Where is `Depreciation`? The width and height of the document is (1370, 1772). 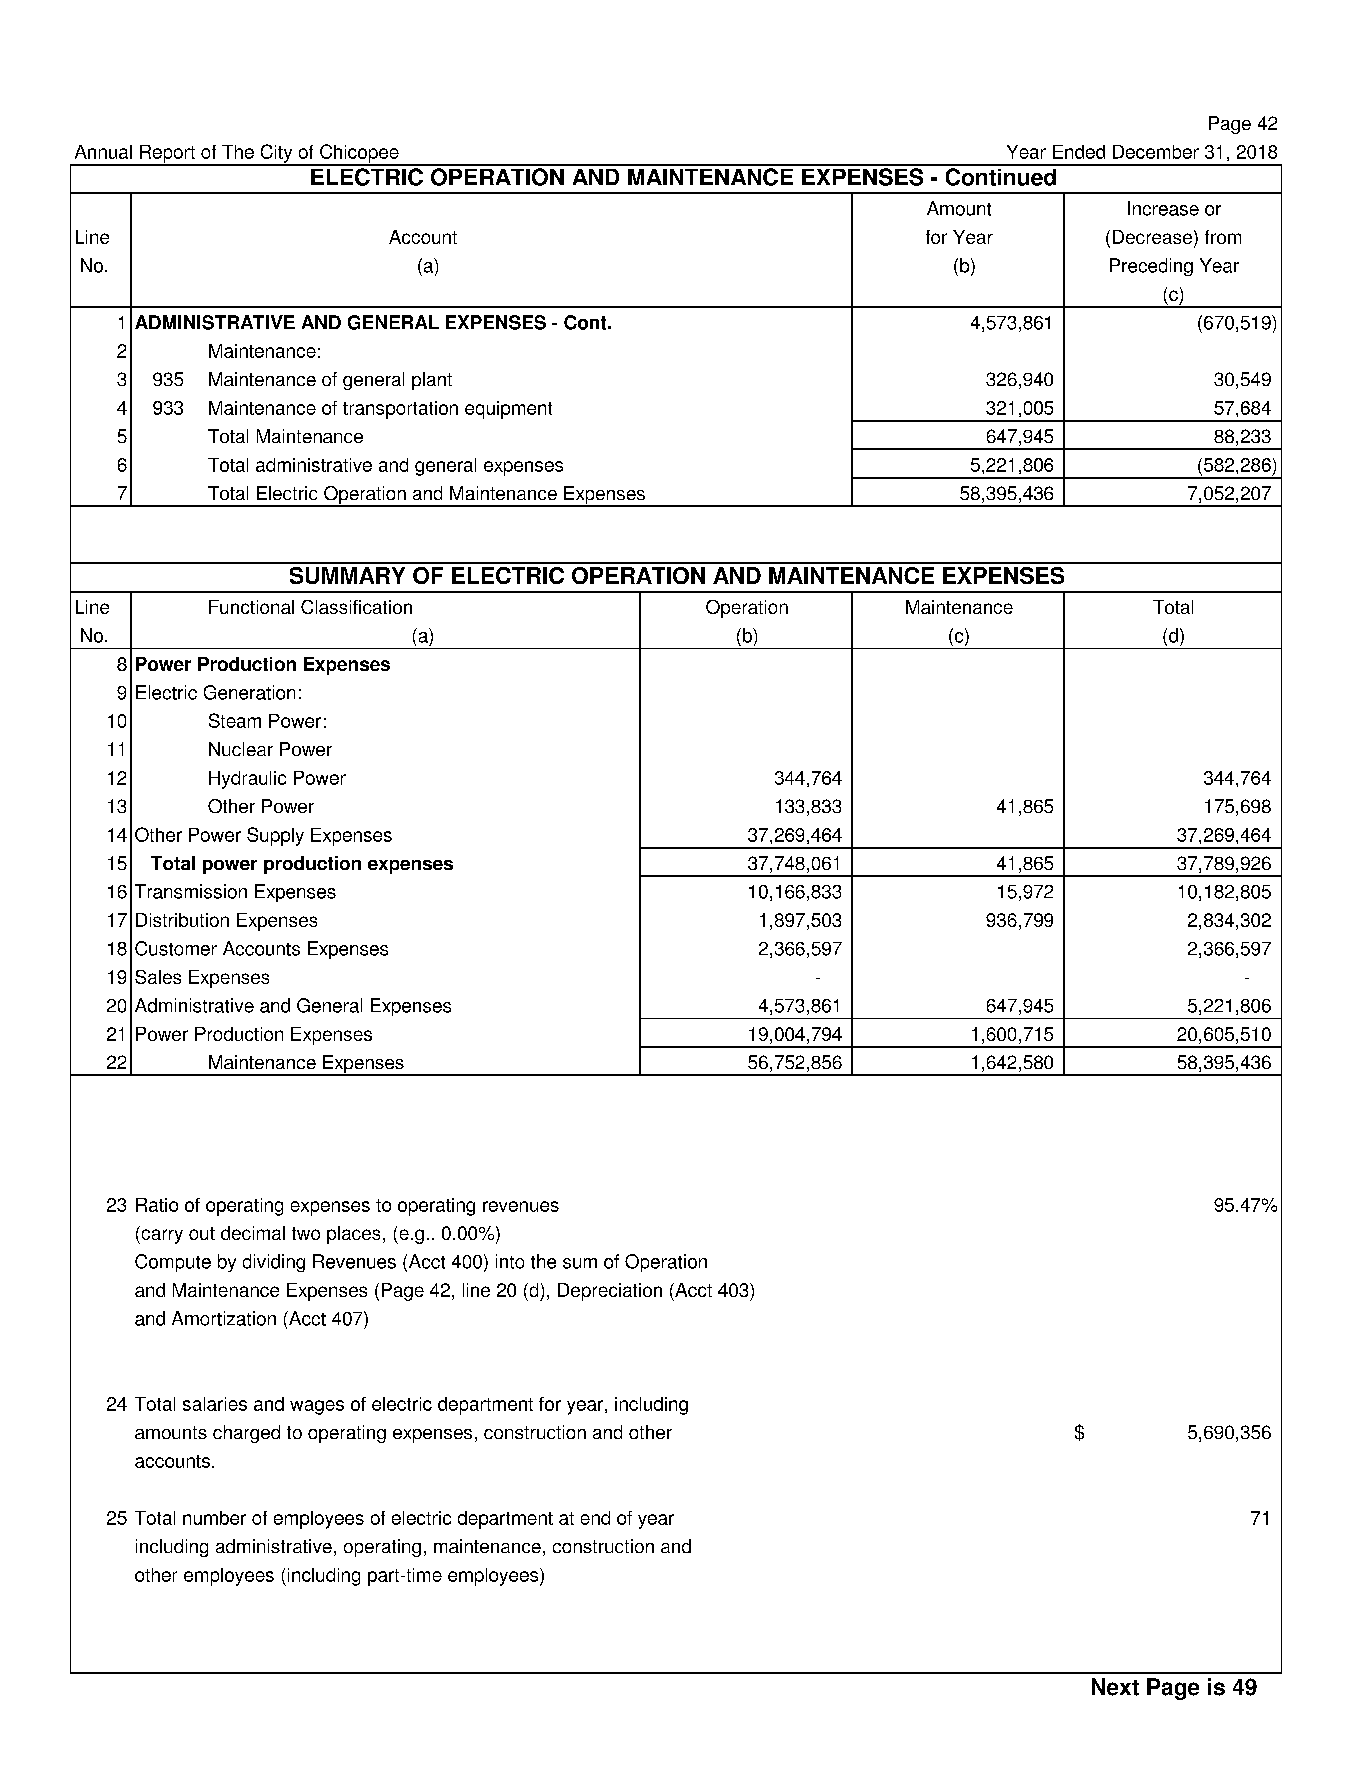
Depreciation is located at coordinates (610, 1292).
